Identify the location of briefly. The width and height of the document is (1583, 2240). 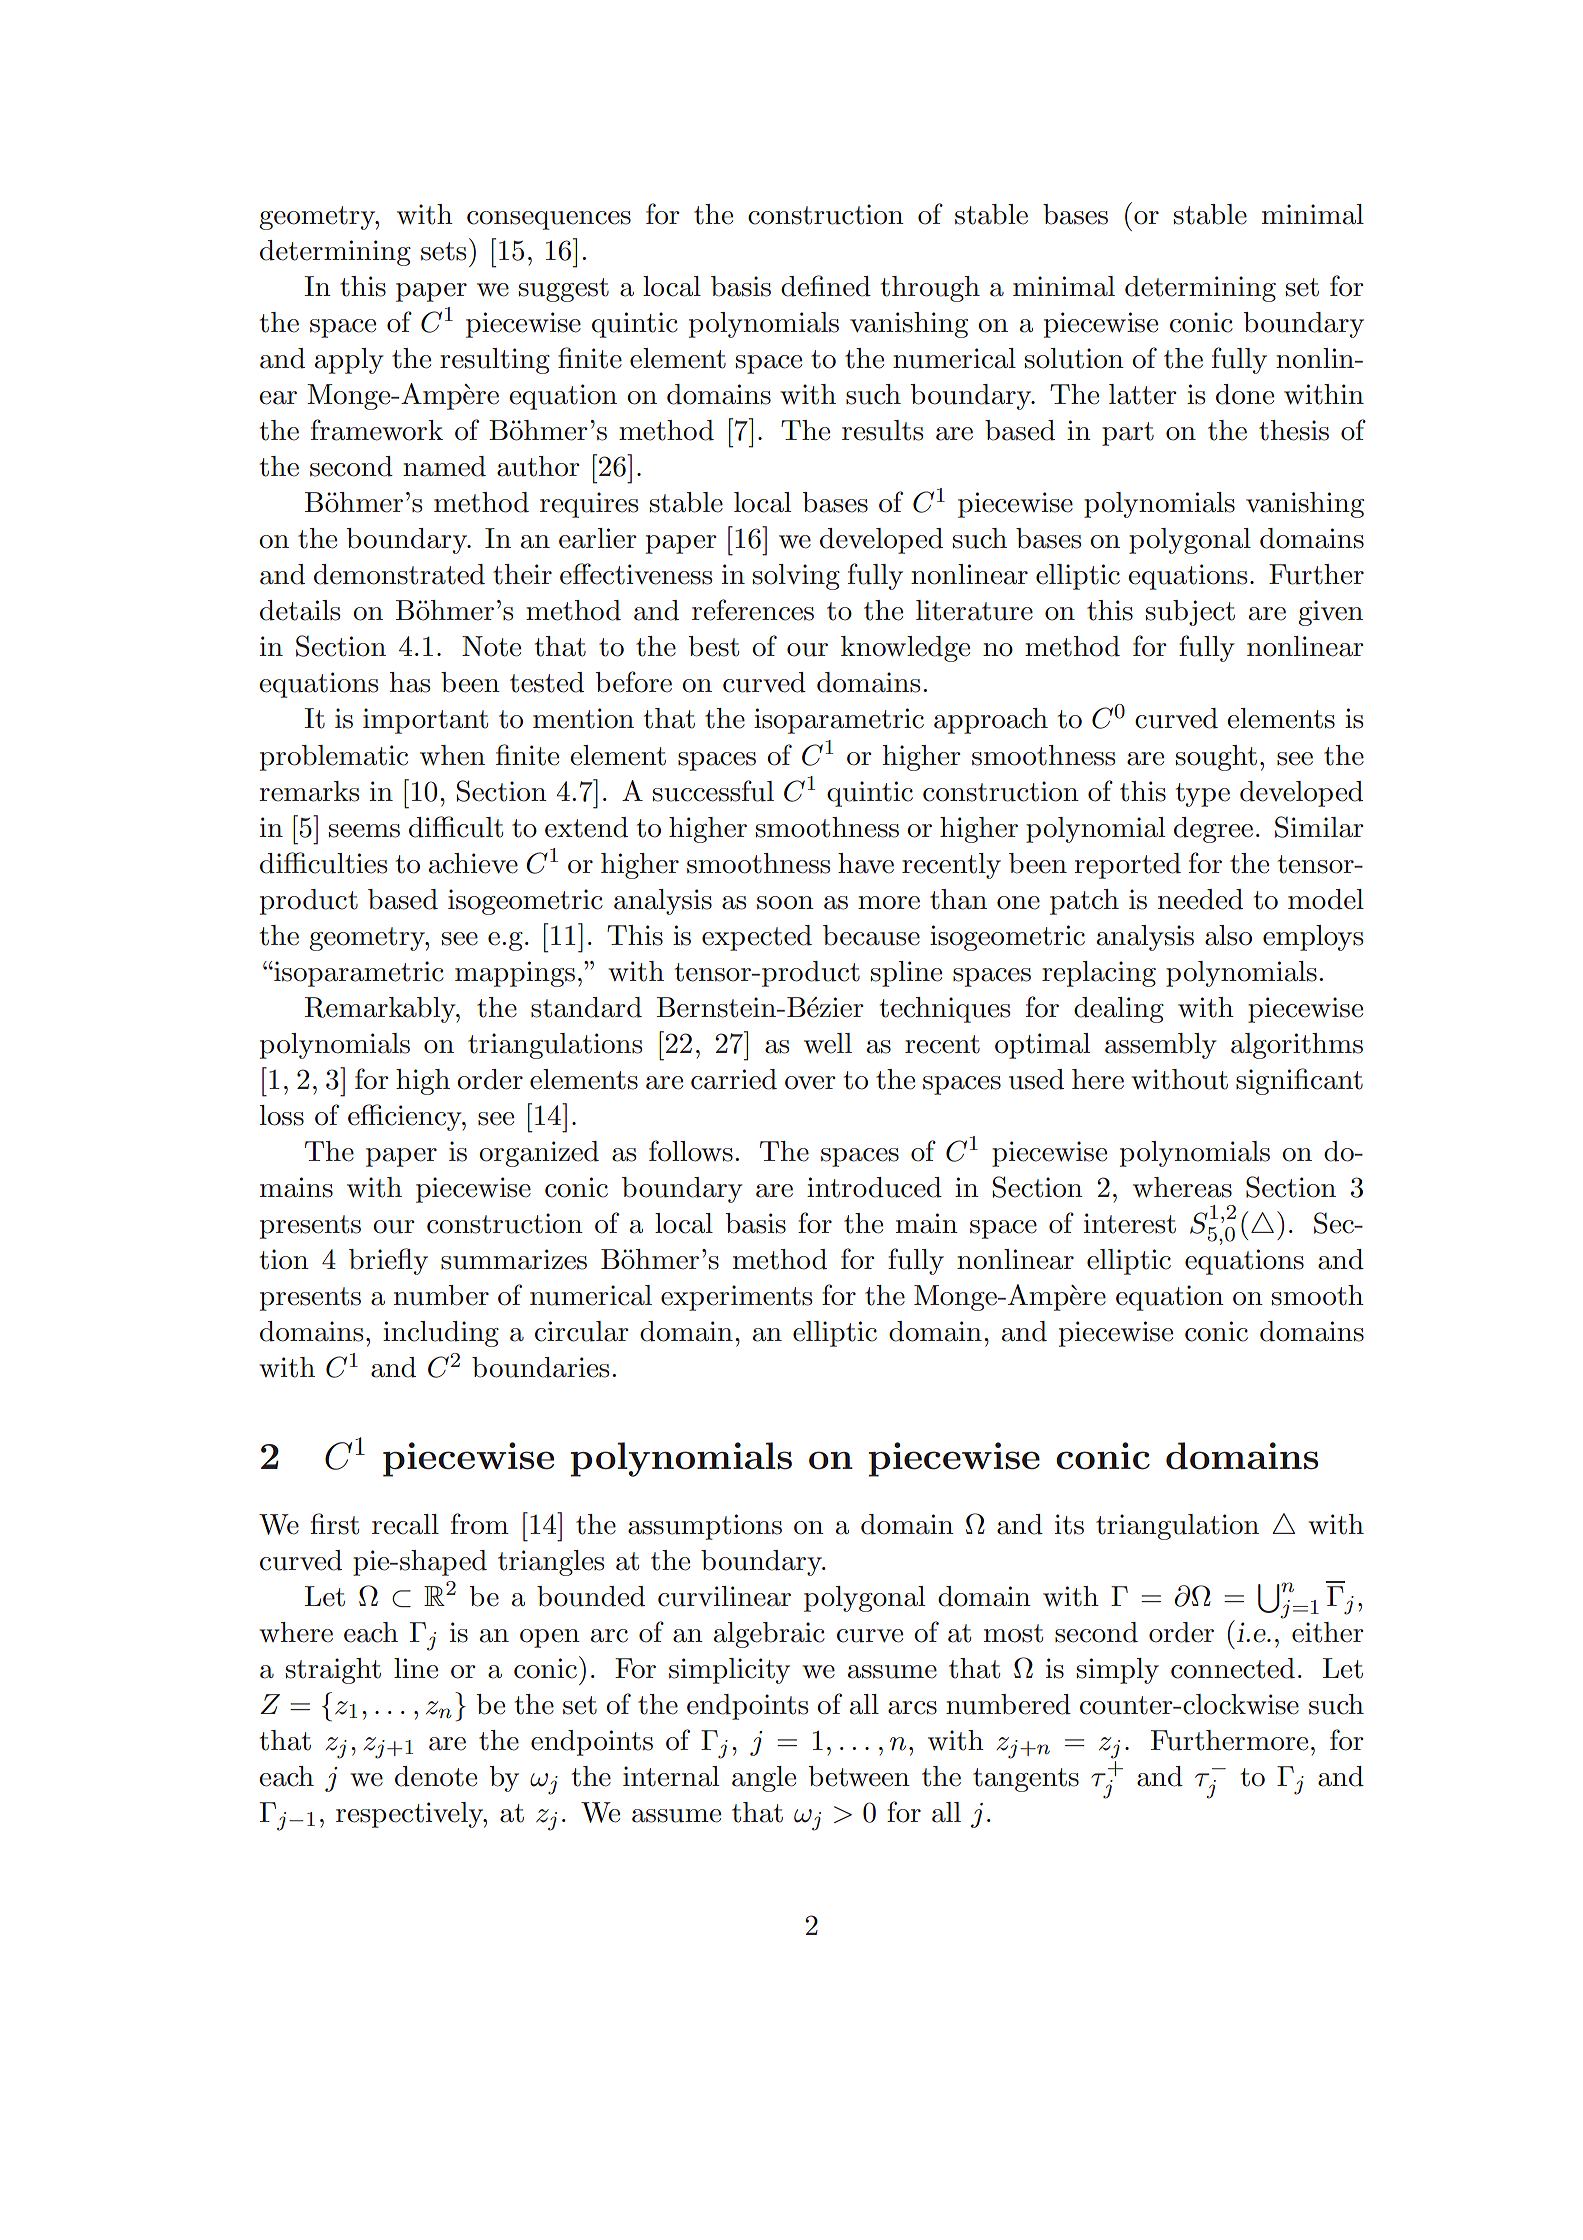
(388, 1261).
